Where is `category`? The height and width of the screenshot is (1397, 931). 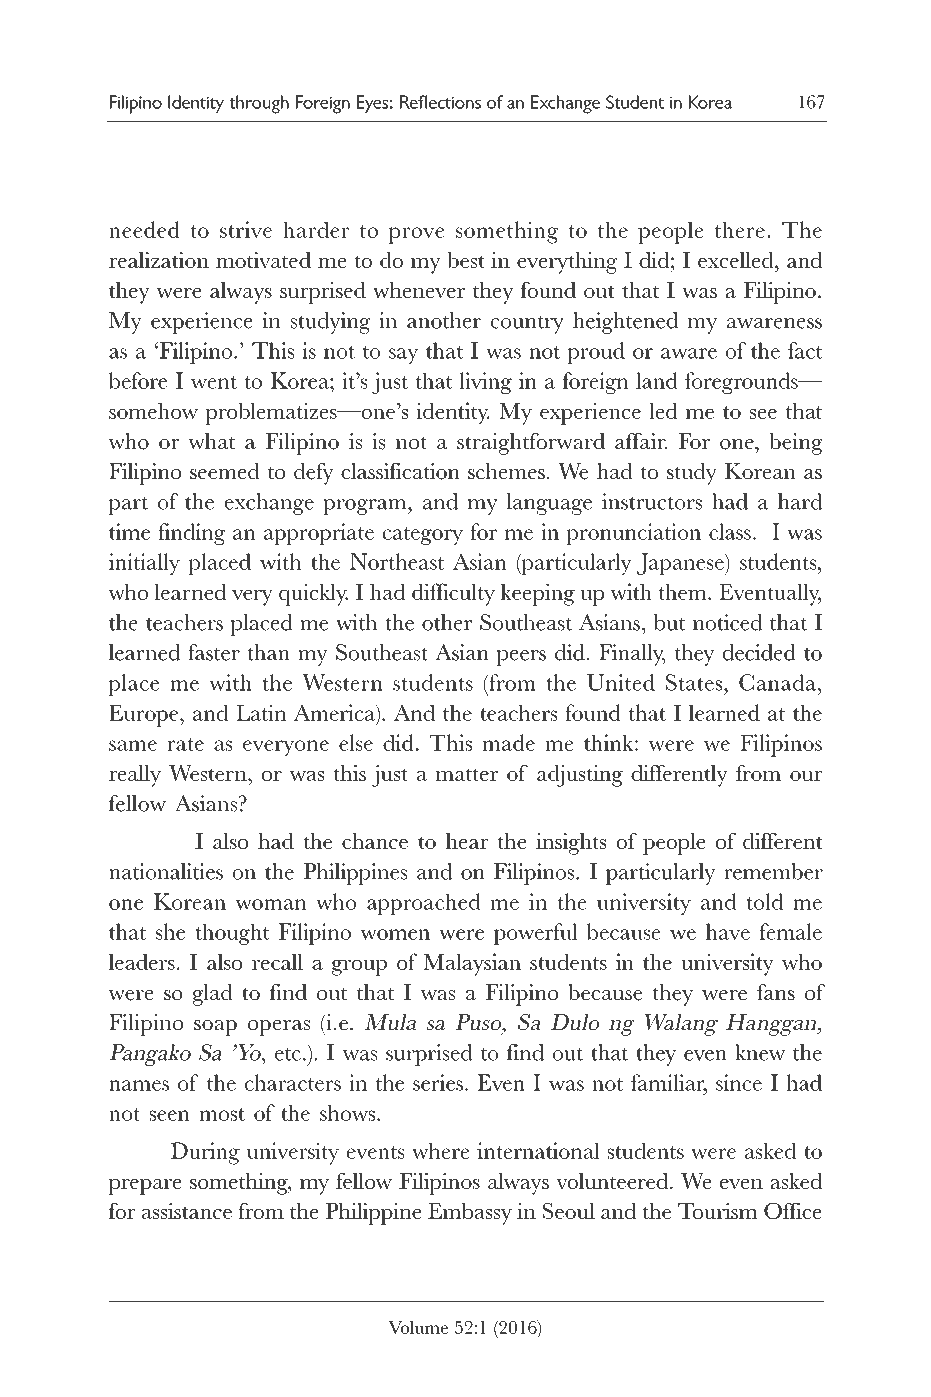 category is located at coordinates (423, 536).
